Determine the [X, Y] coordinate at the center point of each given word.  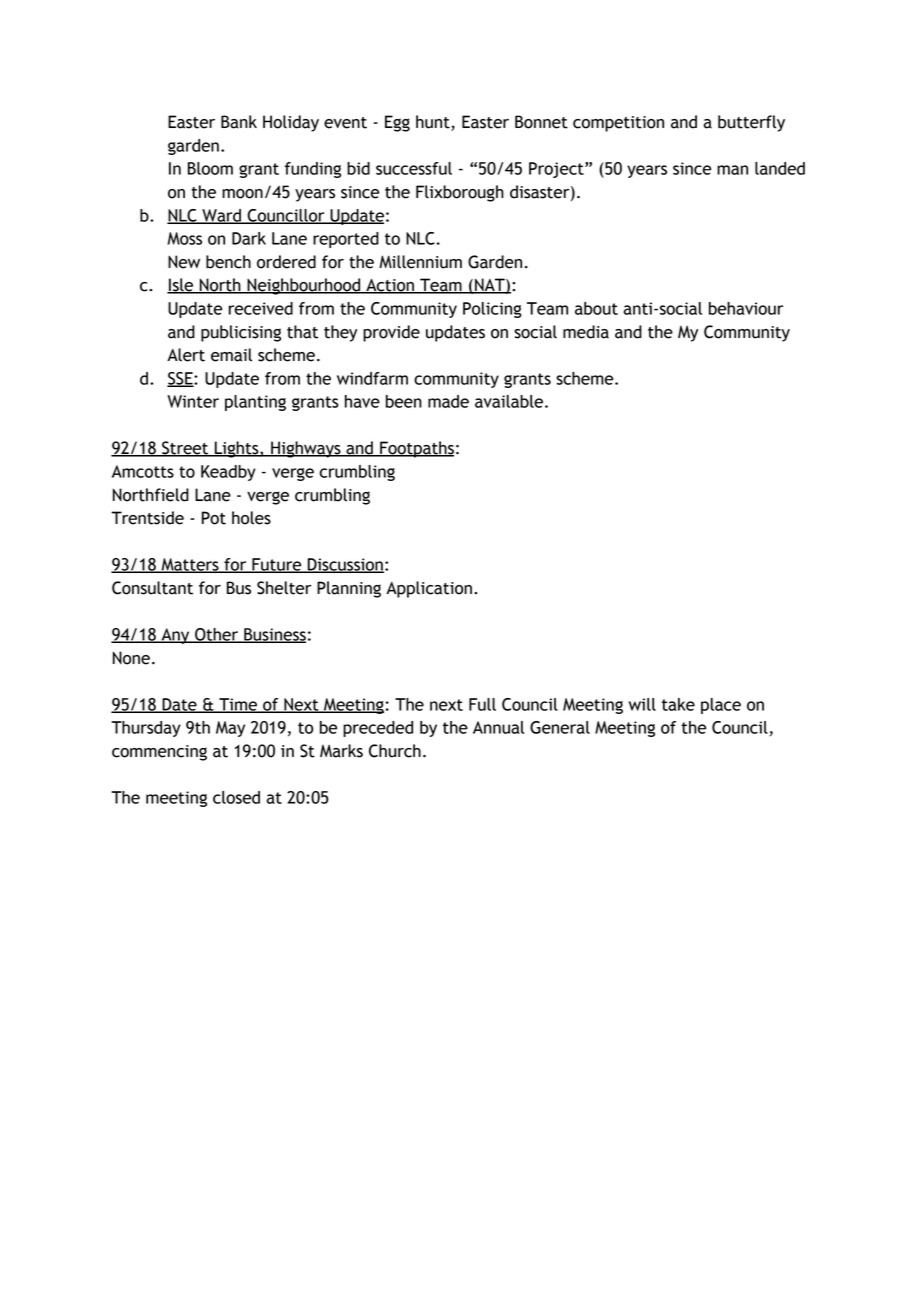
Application [429, 589]
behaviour [746, 308]
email [231, 355]
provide [391, 333]
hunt [434, 123]
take [678, 704]
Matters [190, 565]
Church [395, 751]
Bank [239, 122]
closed [236, 797]
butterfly [751, 123]
